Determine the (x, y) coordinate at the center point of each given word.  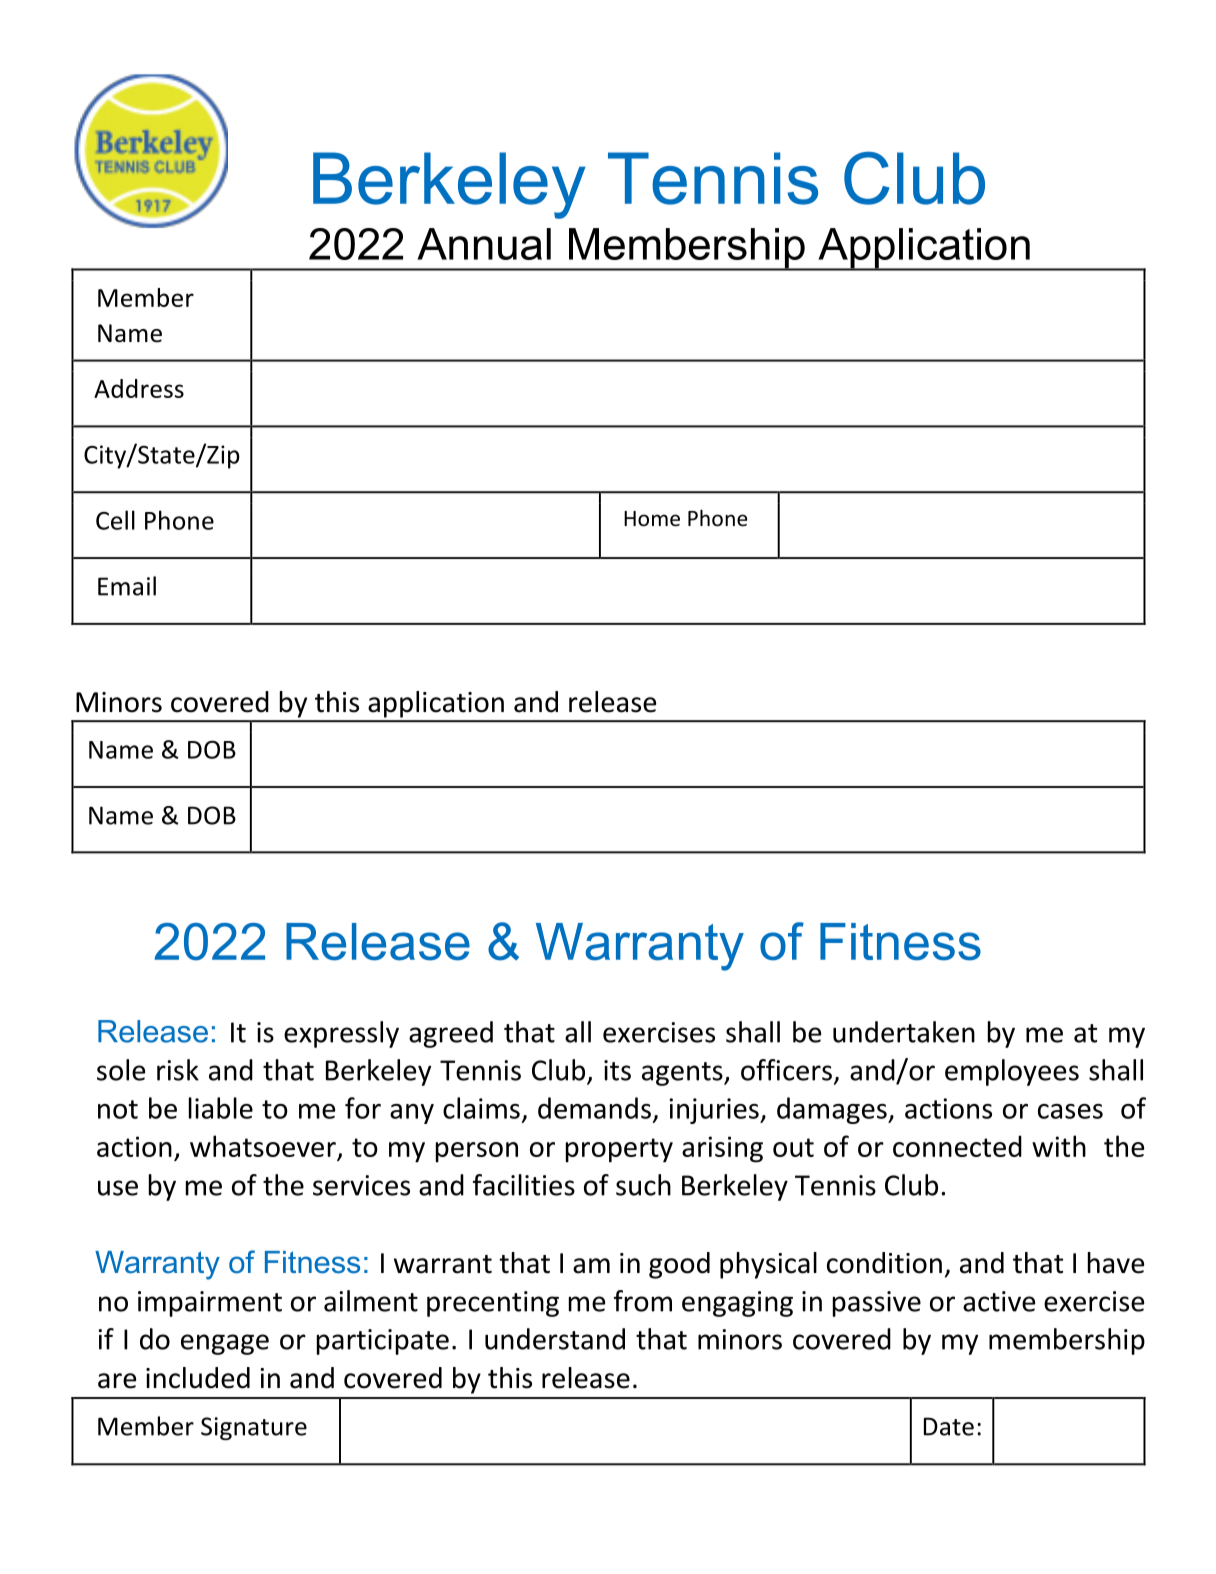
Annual (484, 244)
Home (652, 519)
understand (555, 1339)
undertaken (904, 1032)
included (198, 1378)
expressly (341, 1034)
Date (949, 1426)
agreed (451, 1034)
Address (139, 388)
